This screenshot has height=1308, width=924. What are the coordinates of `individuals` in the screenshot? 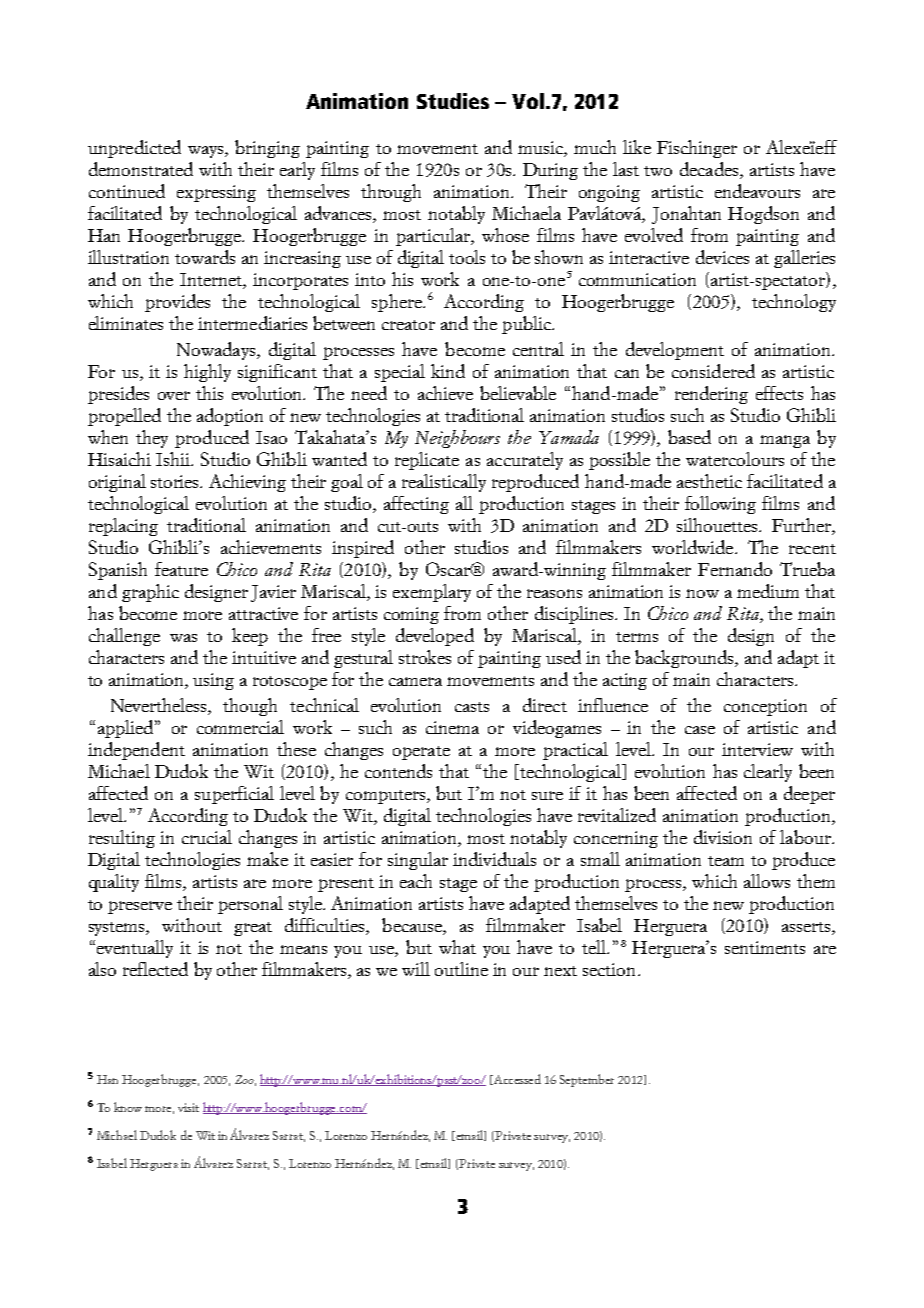 It's located at (494, 859).
